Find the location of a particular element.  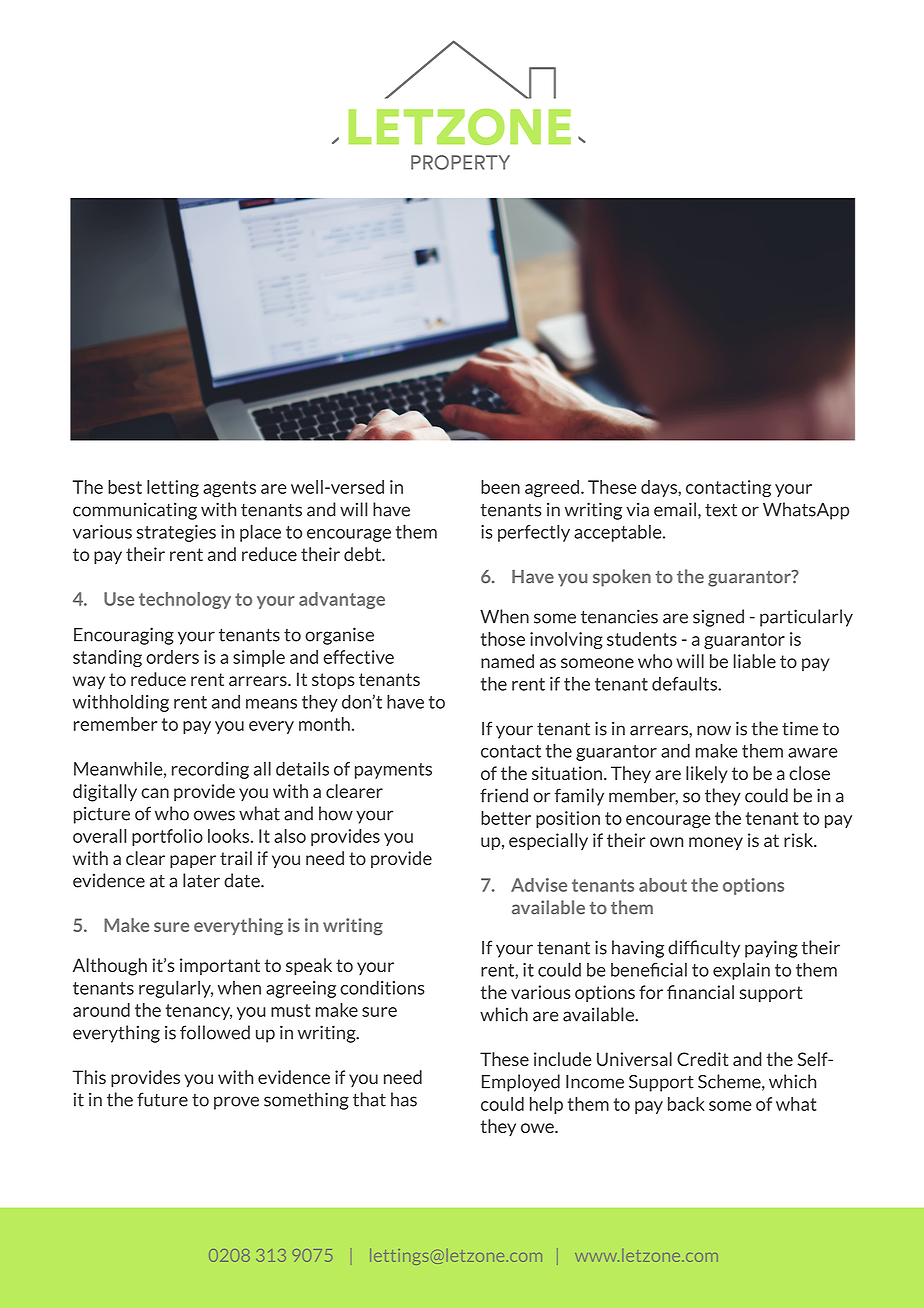

can is located at coordinates (155, 793).
